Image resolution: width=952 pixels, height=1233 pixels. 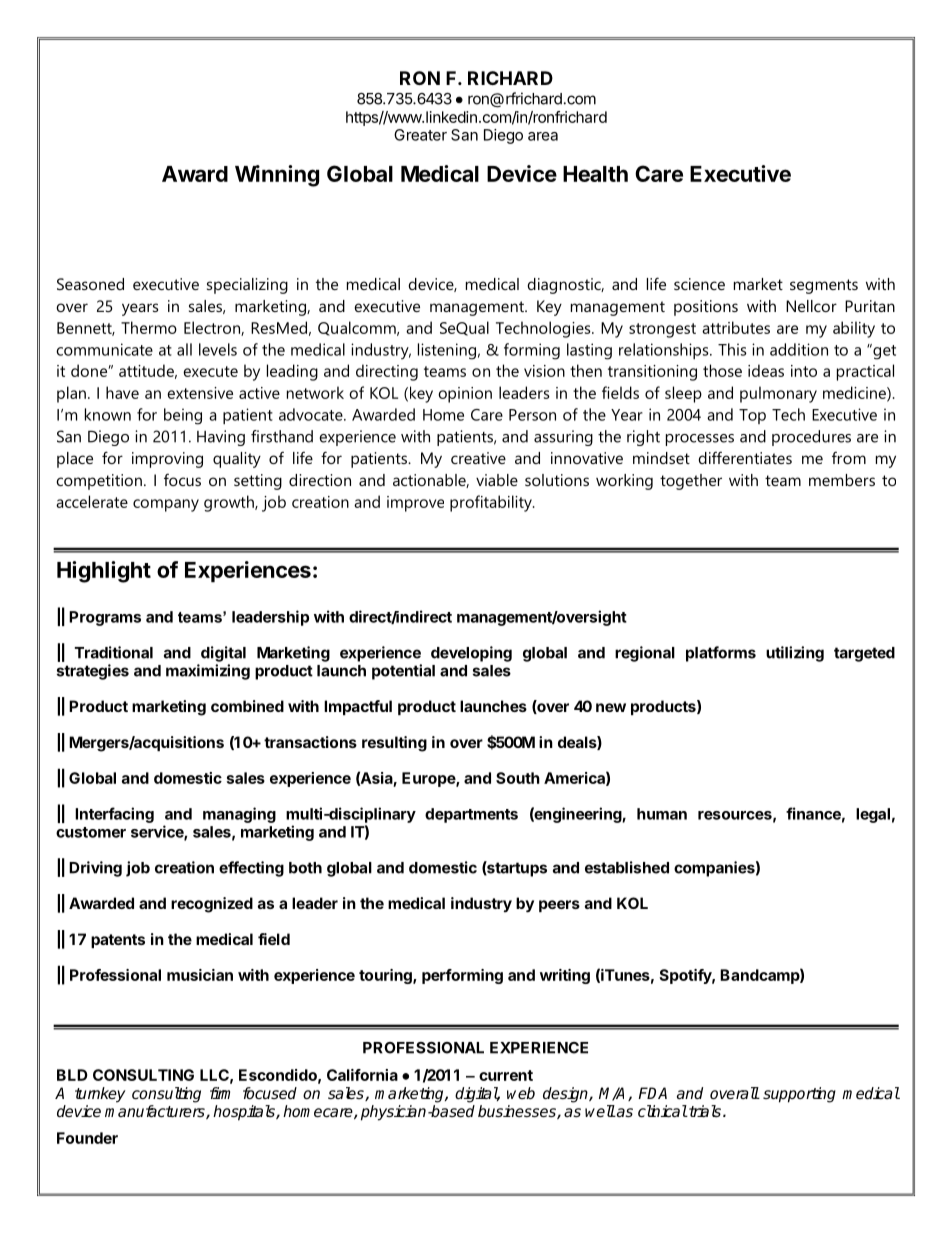 What do you see at coordinates (471, 815) in the image?
I see `departments` at bounding box center [471, 815].
